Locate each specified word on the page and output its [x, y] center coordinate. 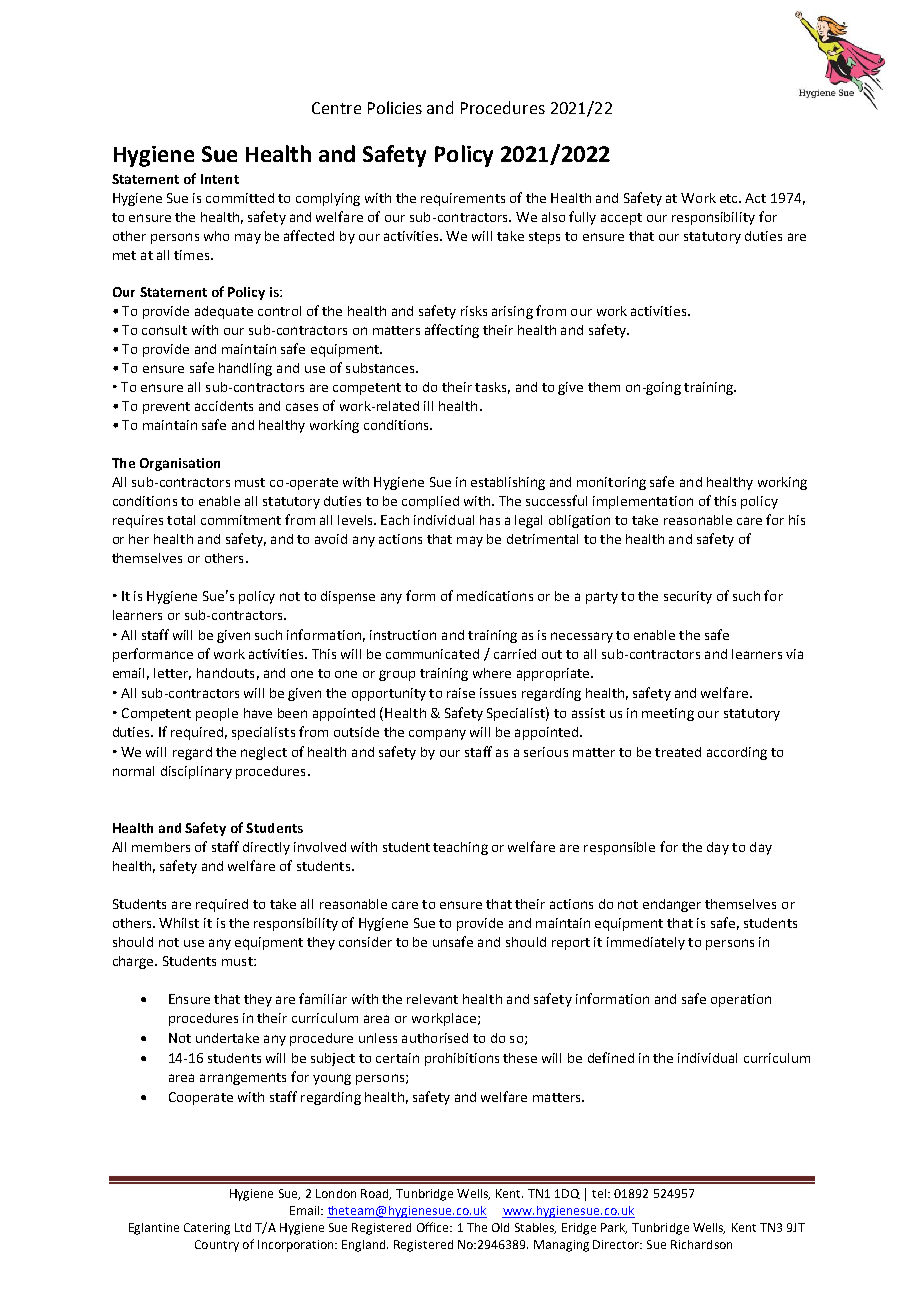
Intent [220, 179]
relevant [432, 999]
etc [730, 198]
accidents [224, 406]
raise [461, 693]
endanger [672, 905]
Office [434, 1227]
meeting [668, 714]
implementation [643, 502]
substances [381, 368]
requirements [463, 199]
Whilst [179, 923]
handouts [225, 673]
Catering [207, 1229]
